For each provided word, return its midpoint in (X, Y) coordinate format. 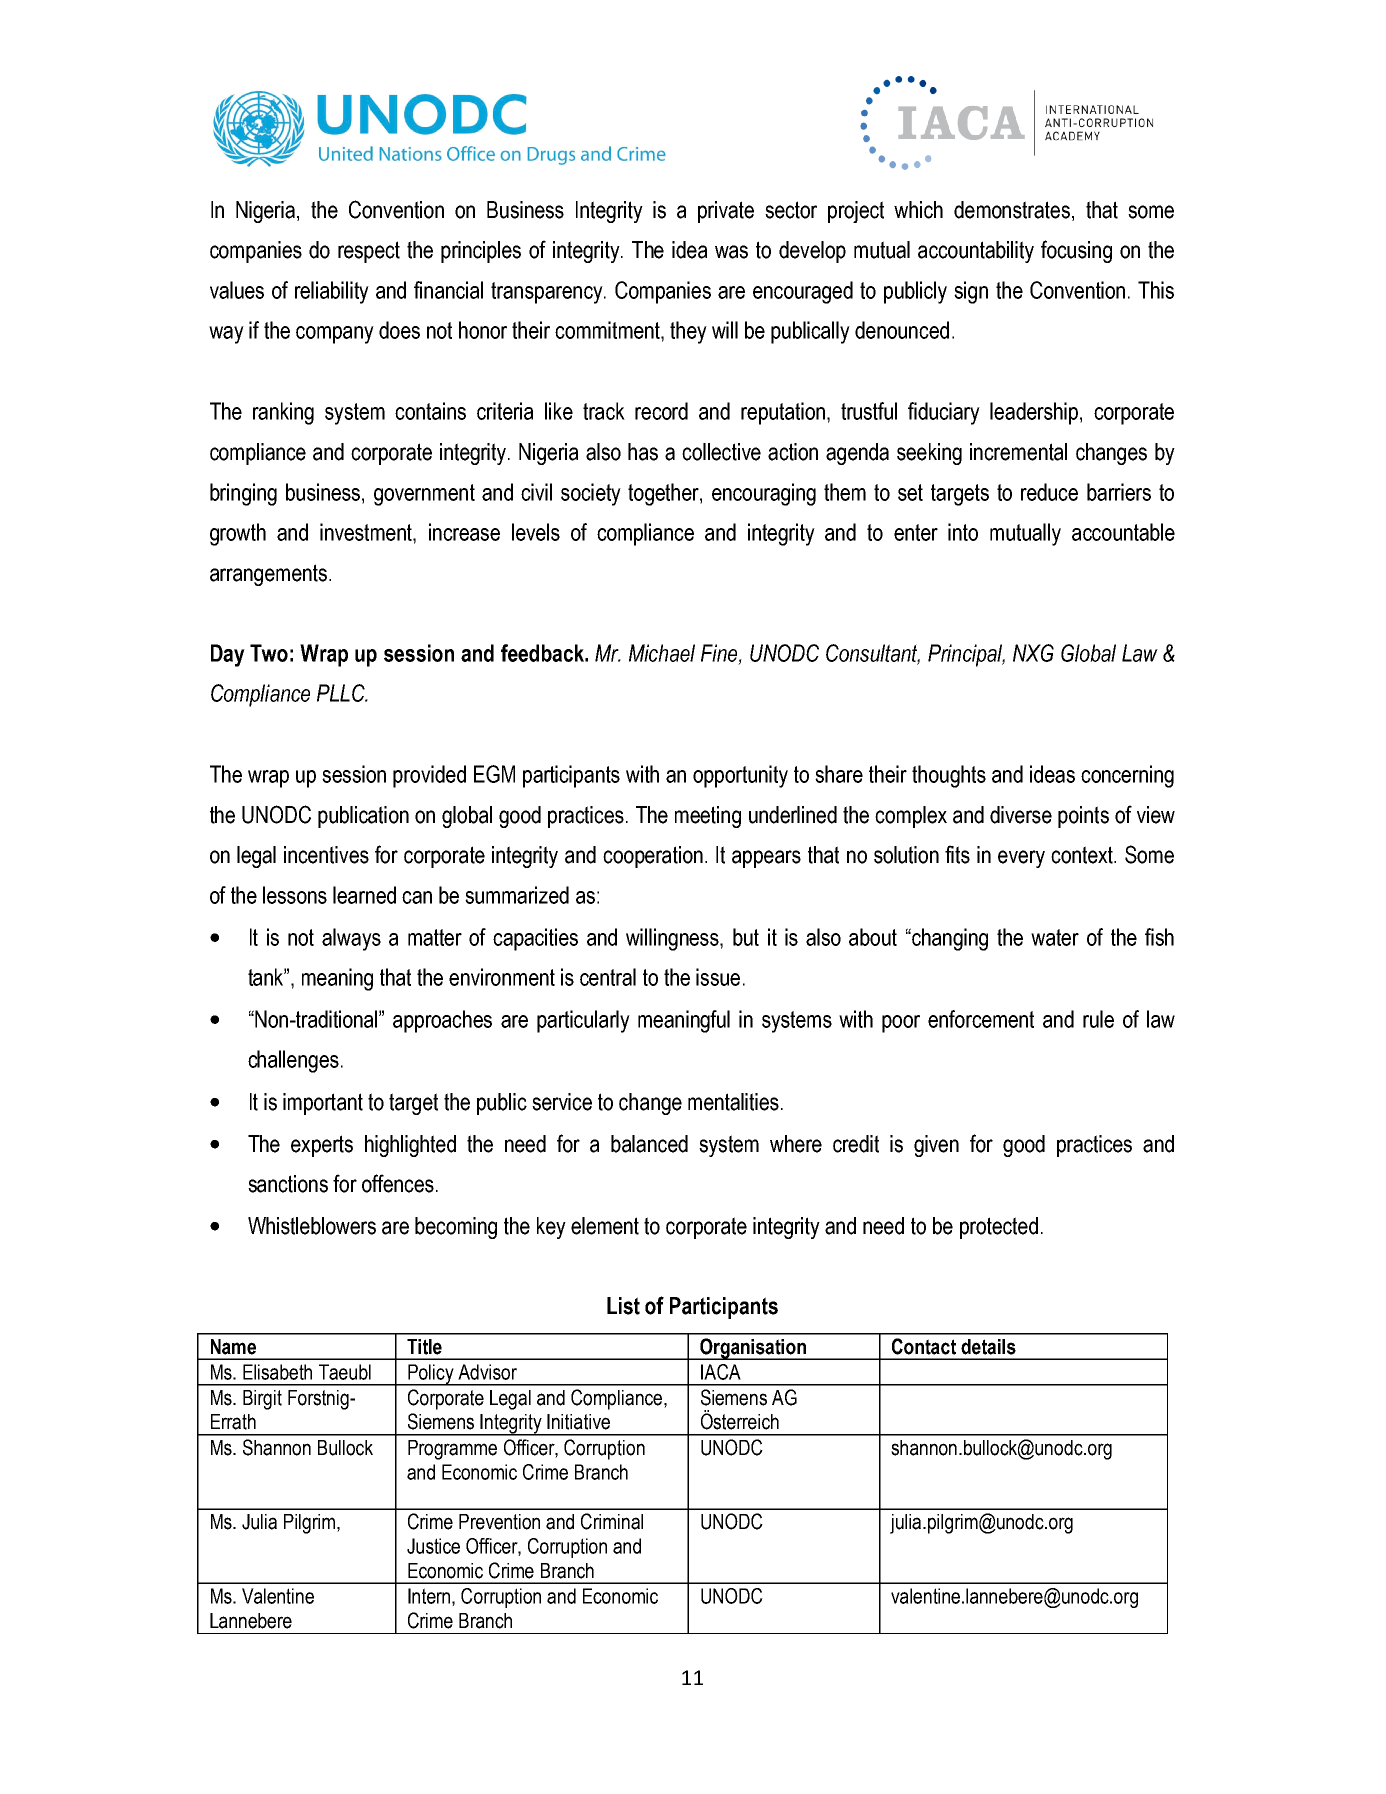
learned (364, 895)
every (1021, 859)
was (731, 252)
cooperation (653, 857)
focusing (1076, 251)
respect (369, 252)
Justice (433, 1546)
